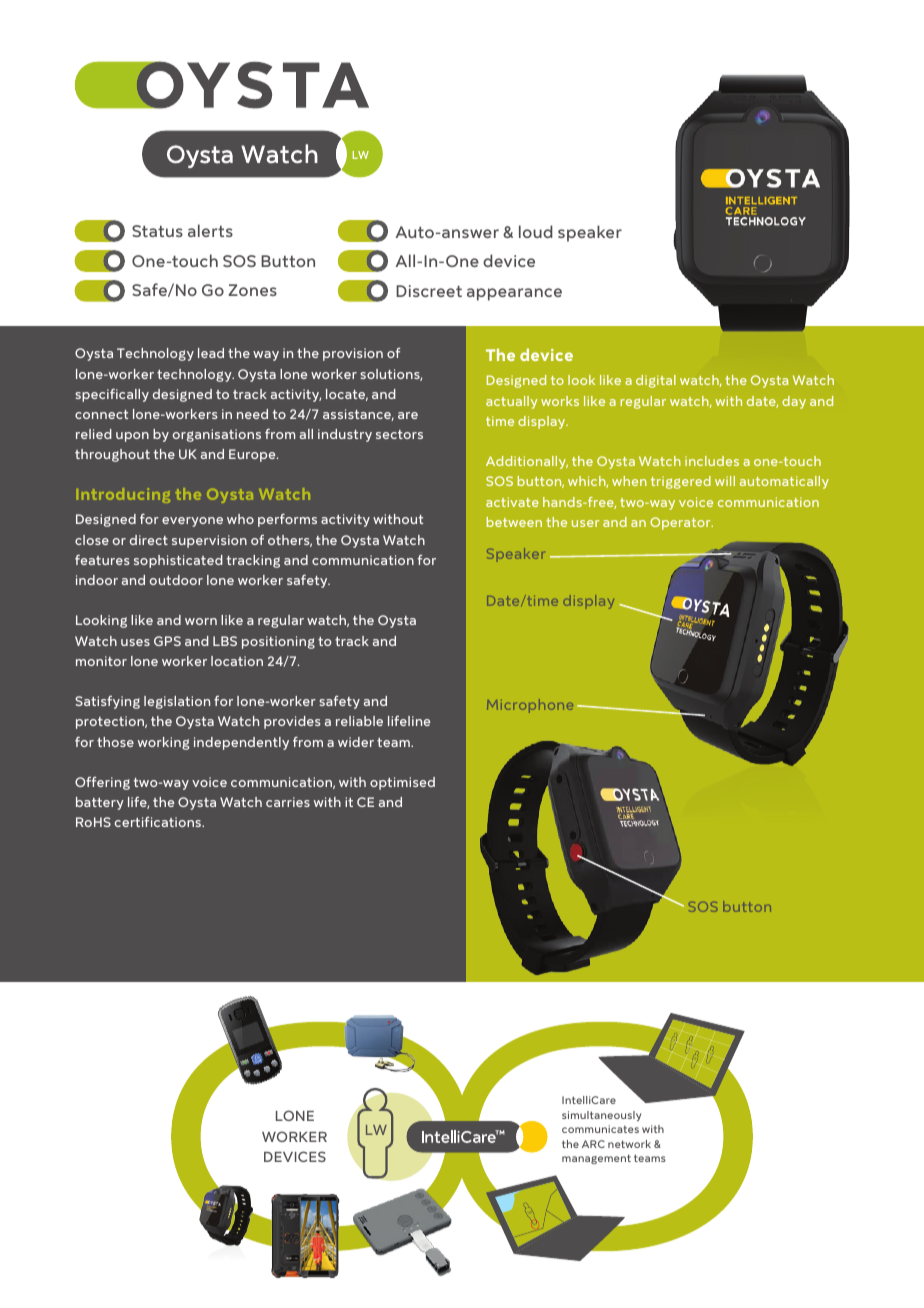 The image size is (924, 1308). What do you see at coordinates (157, 231) in the screenshot?
I see `Status` at bounding box center [157, 231].
